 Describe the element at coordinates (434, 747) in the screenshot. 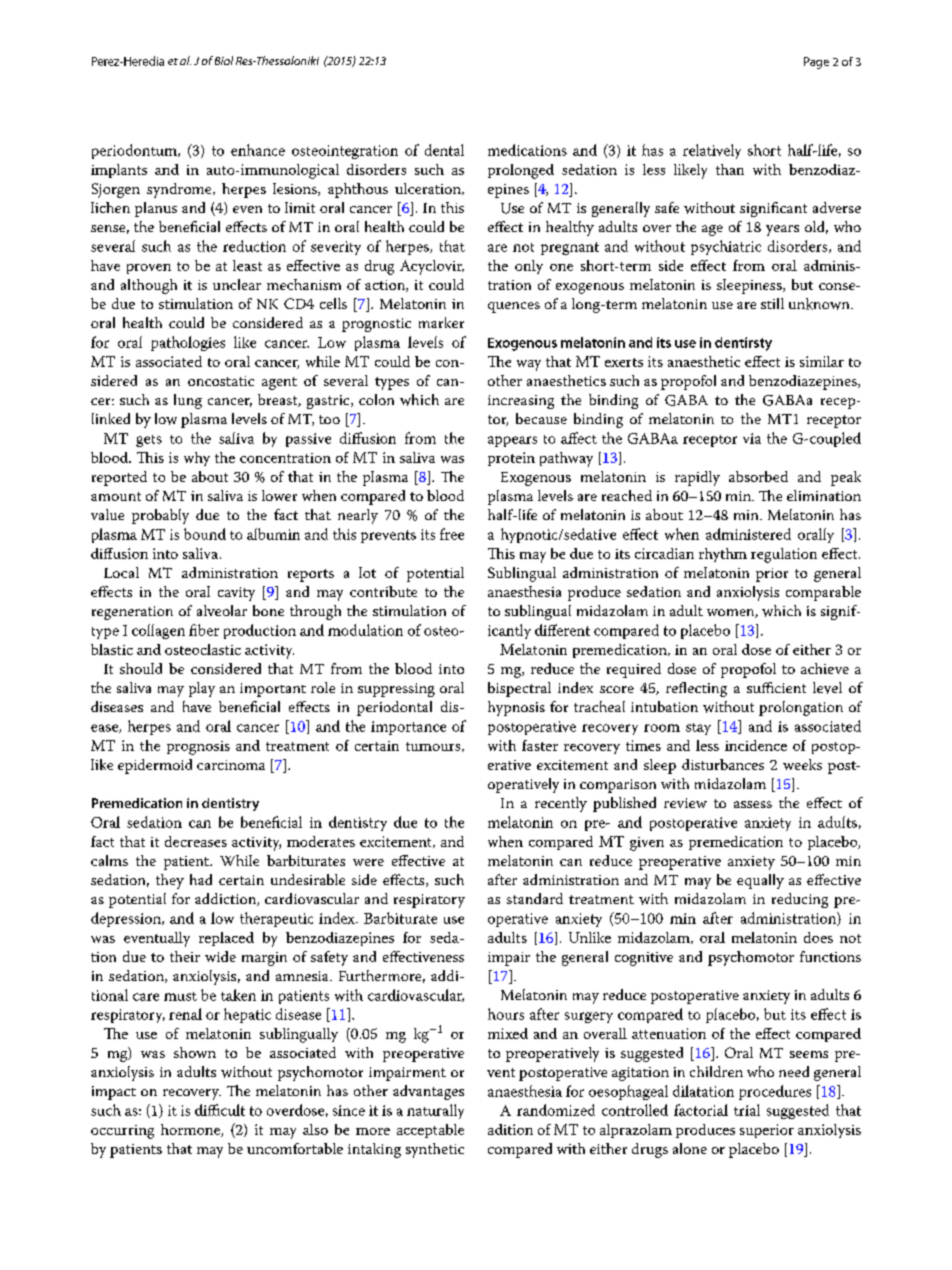

I see `tumours` at that location.
